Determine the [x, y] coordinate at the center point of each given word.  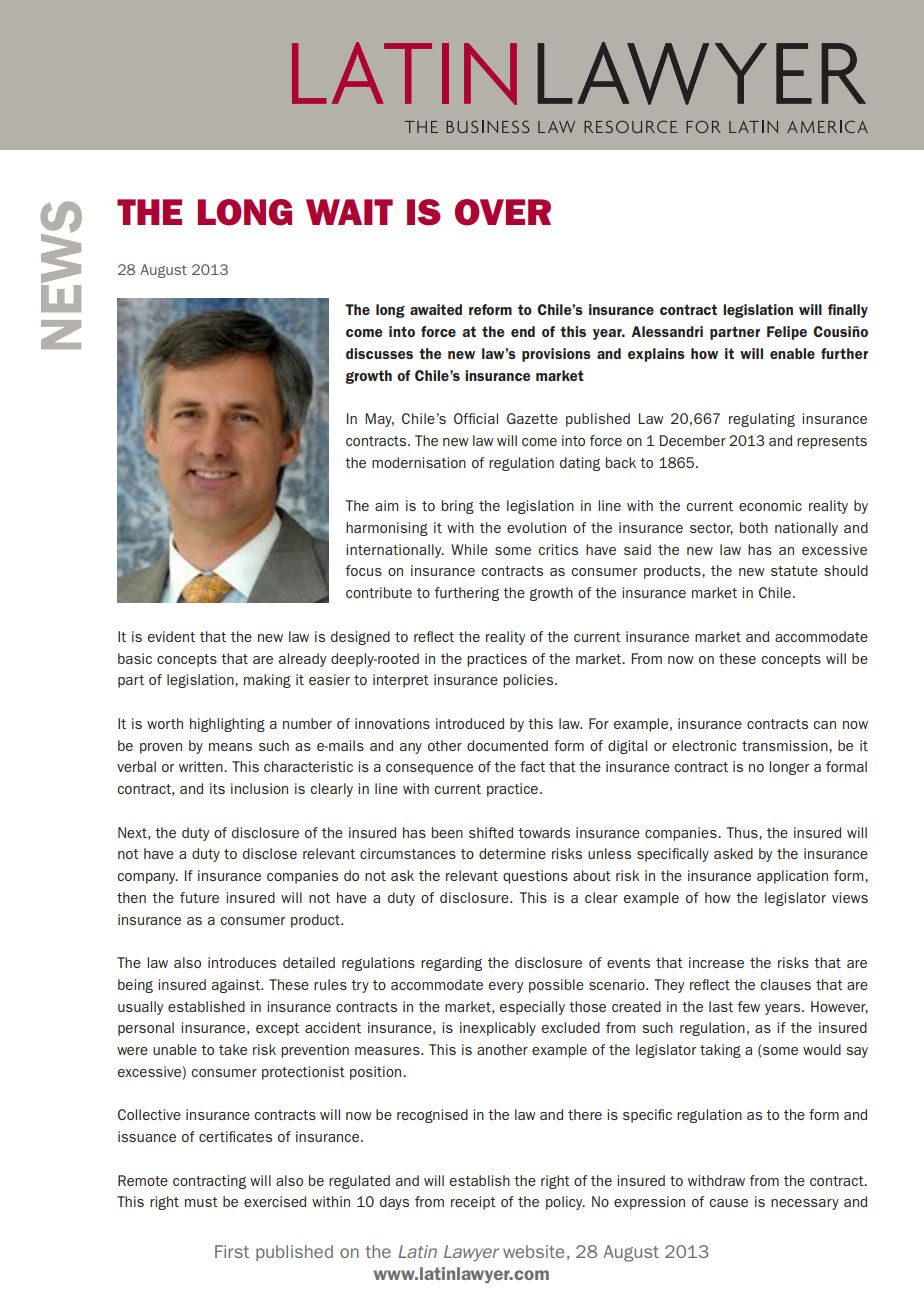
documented [507, 745]
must [201, 1202]
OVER [503, 212]
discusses [379, 353]
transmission [786, 745]
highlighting [227, 725]
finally [848, 311]
